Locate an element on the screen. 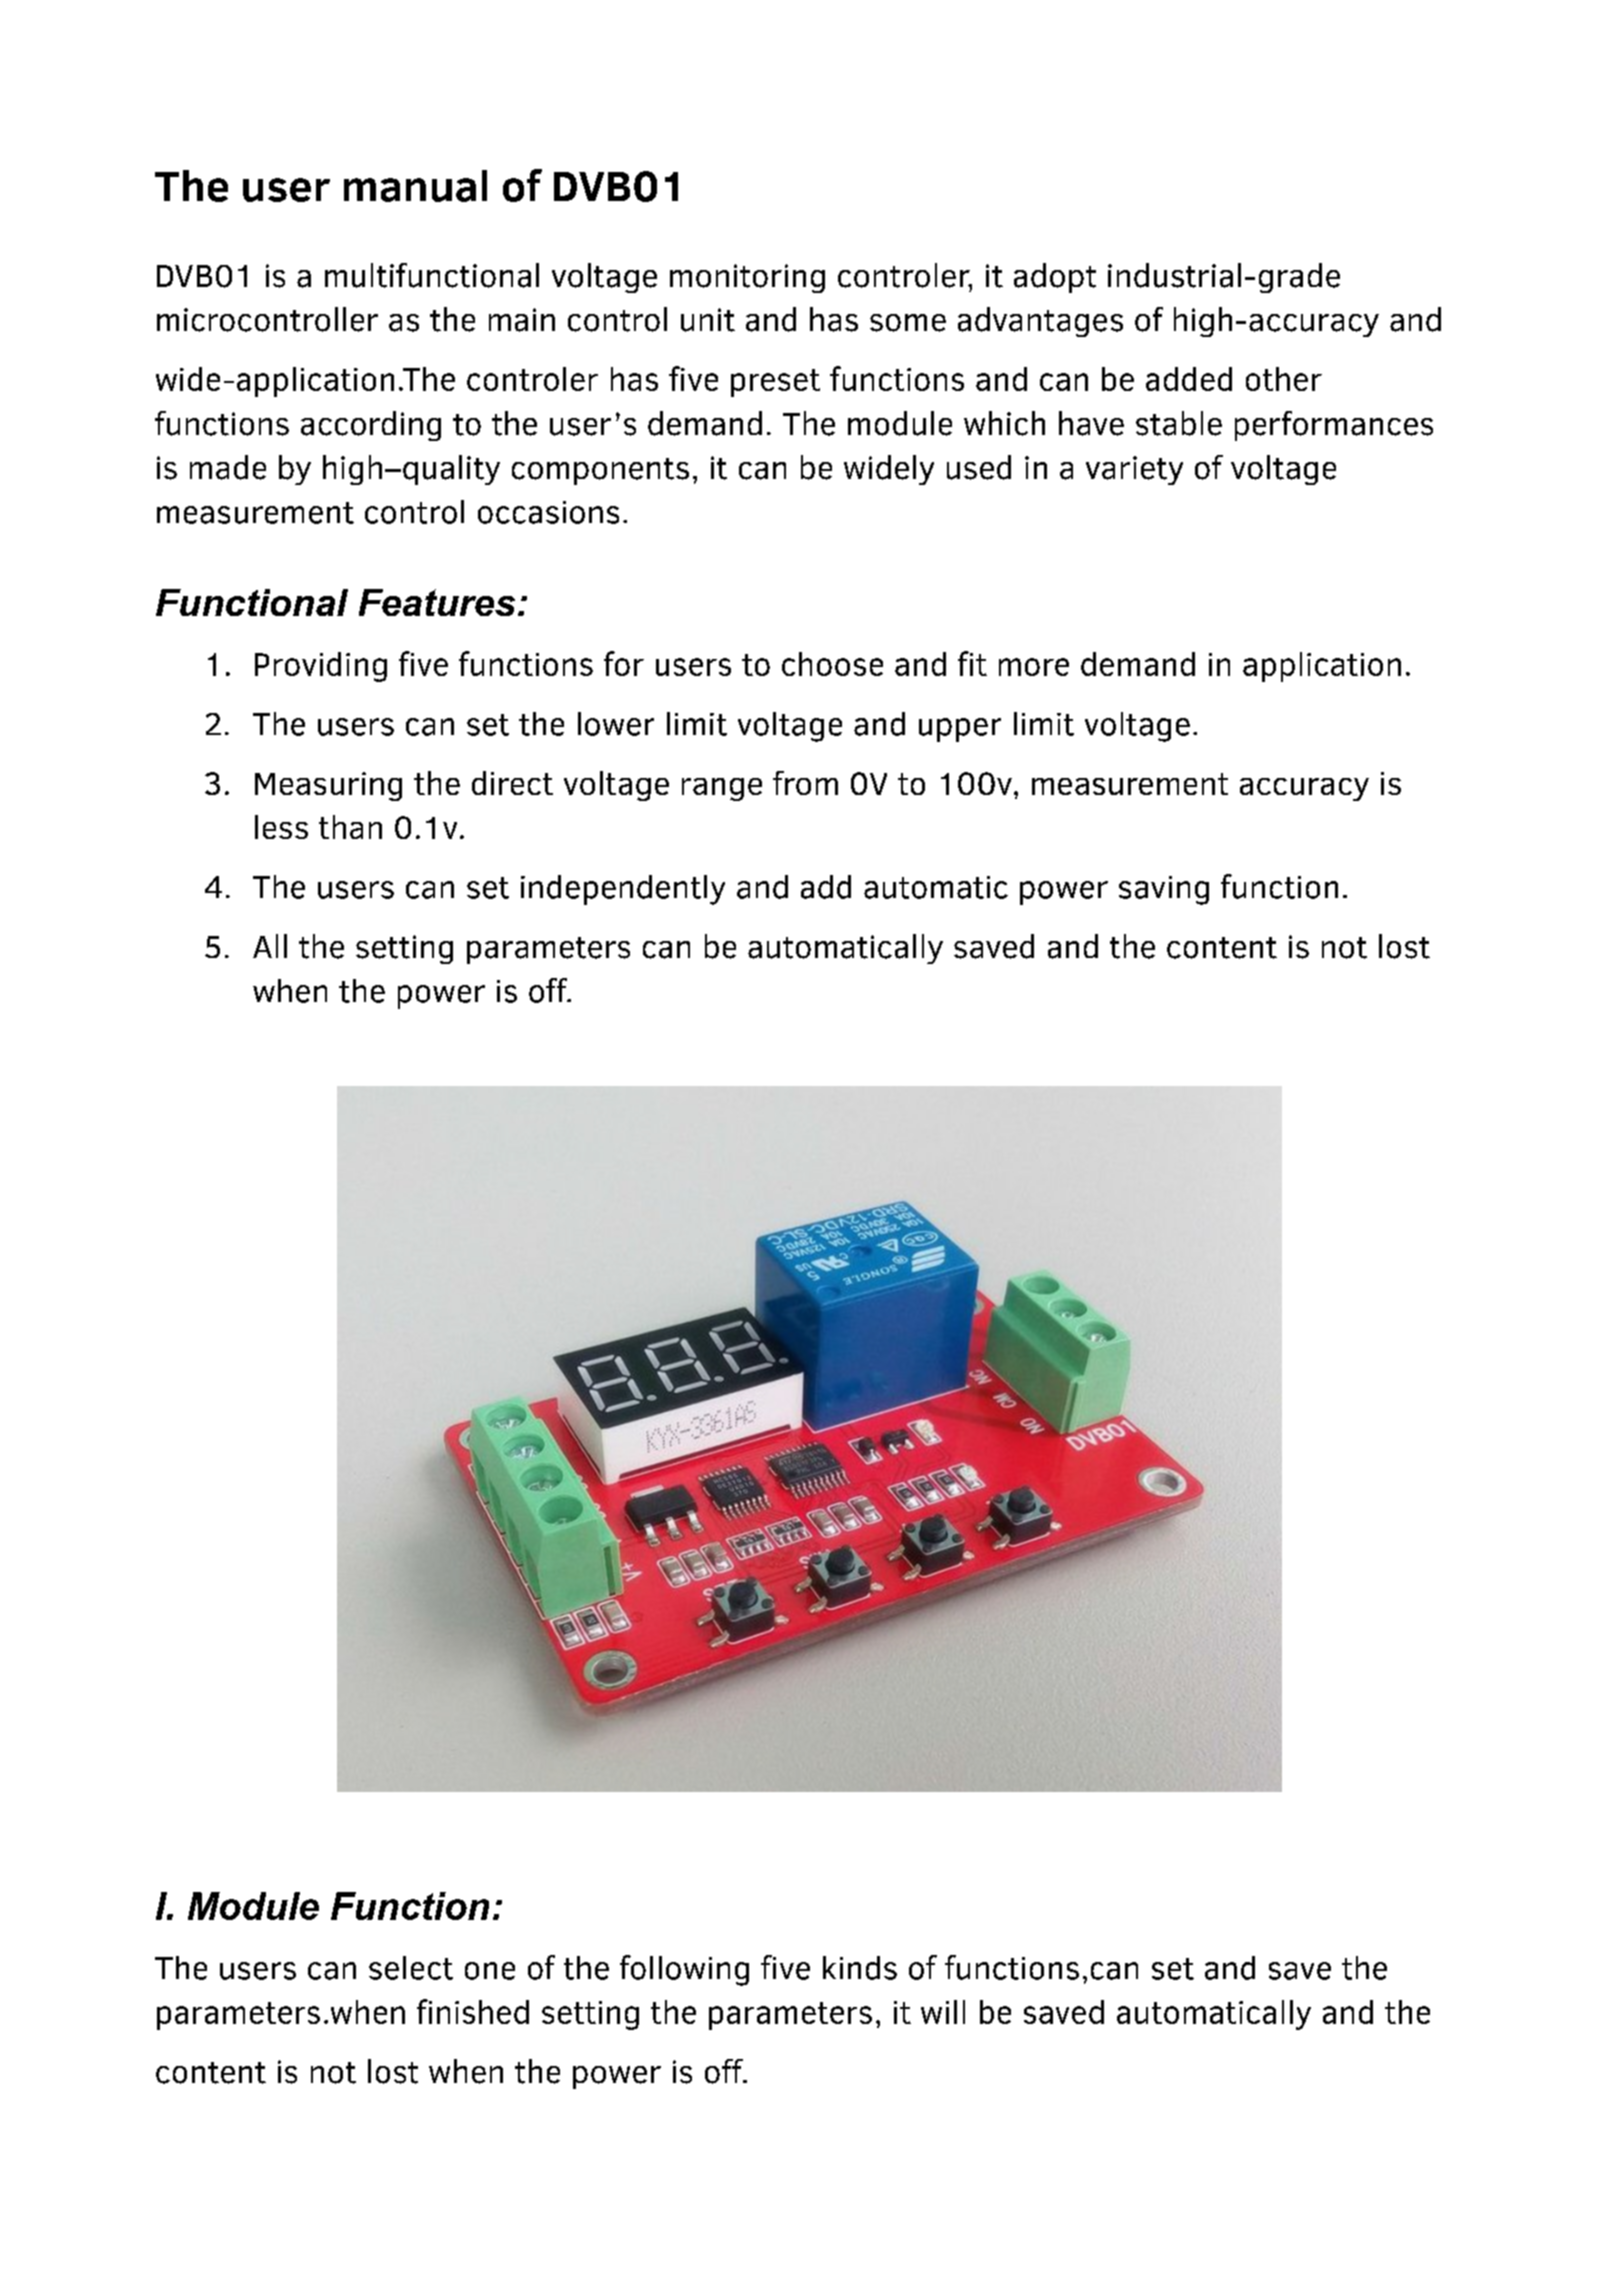 This screenshot has width=1618, height=2290. independently is located at coordinates (623, 890).
